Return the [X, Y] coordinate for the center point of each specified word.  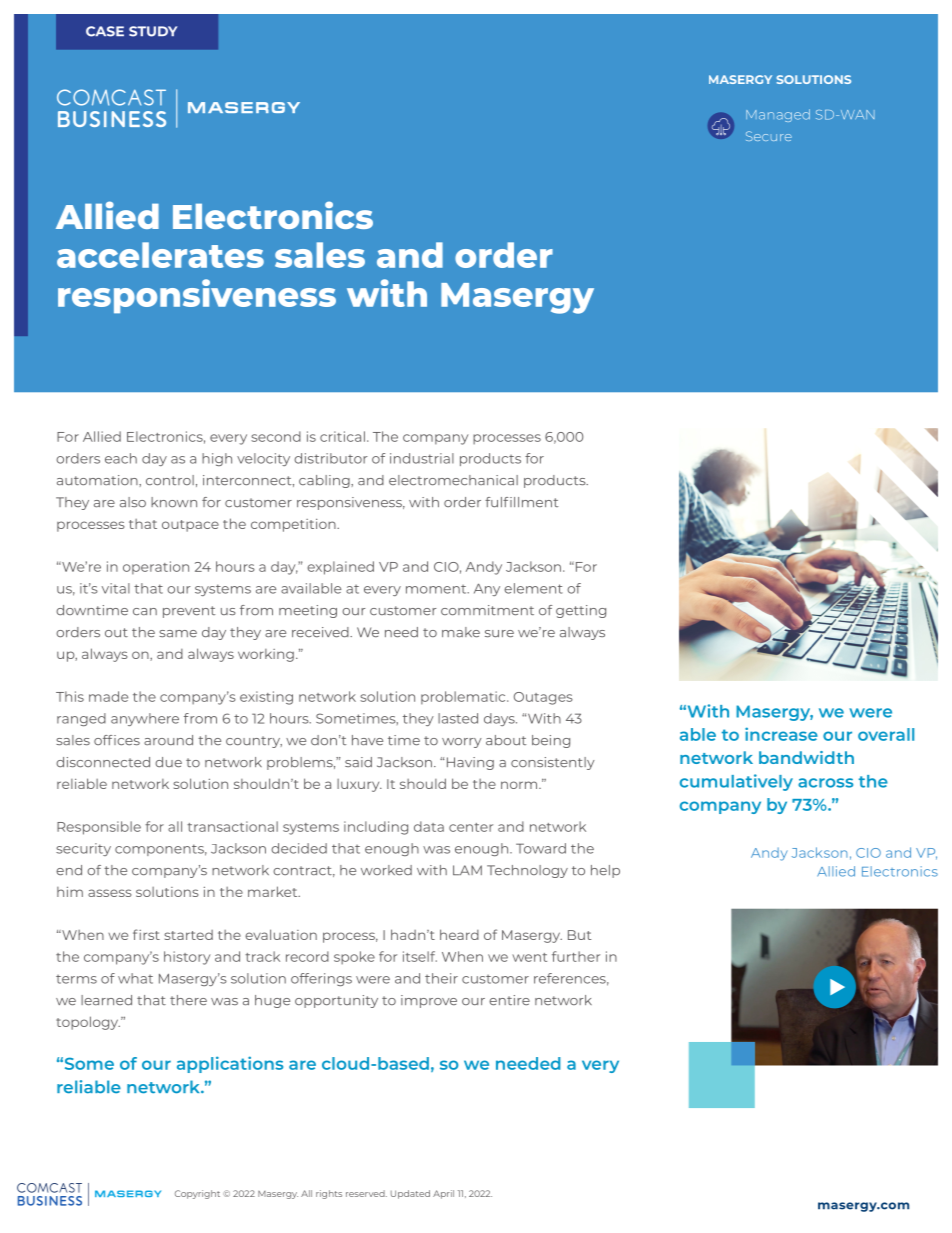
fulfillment [522, 502]
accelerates [160, 255]
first [146, 934]
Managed [778, 115]
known [174, 502]
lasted [458, 718]
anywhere [145, 719]
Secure [769, 136]
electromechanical [453, 480]
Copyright [197, 1194]
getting [581, 611]
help [605, 871]
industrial [422, 458]
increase [781, 734]
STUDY [153, 31]
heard [459, 934]
